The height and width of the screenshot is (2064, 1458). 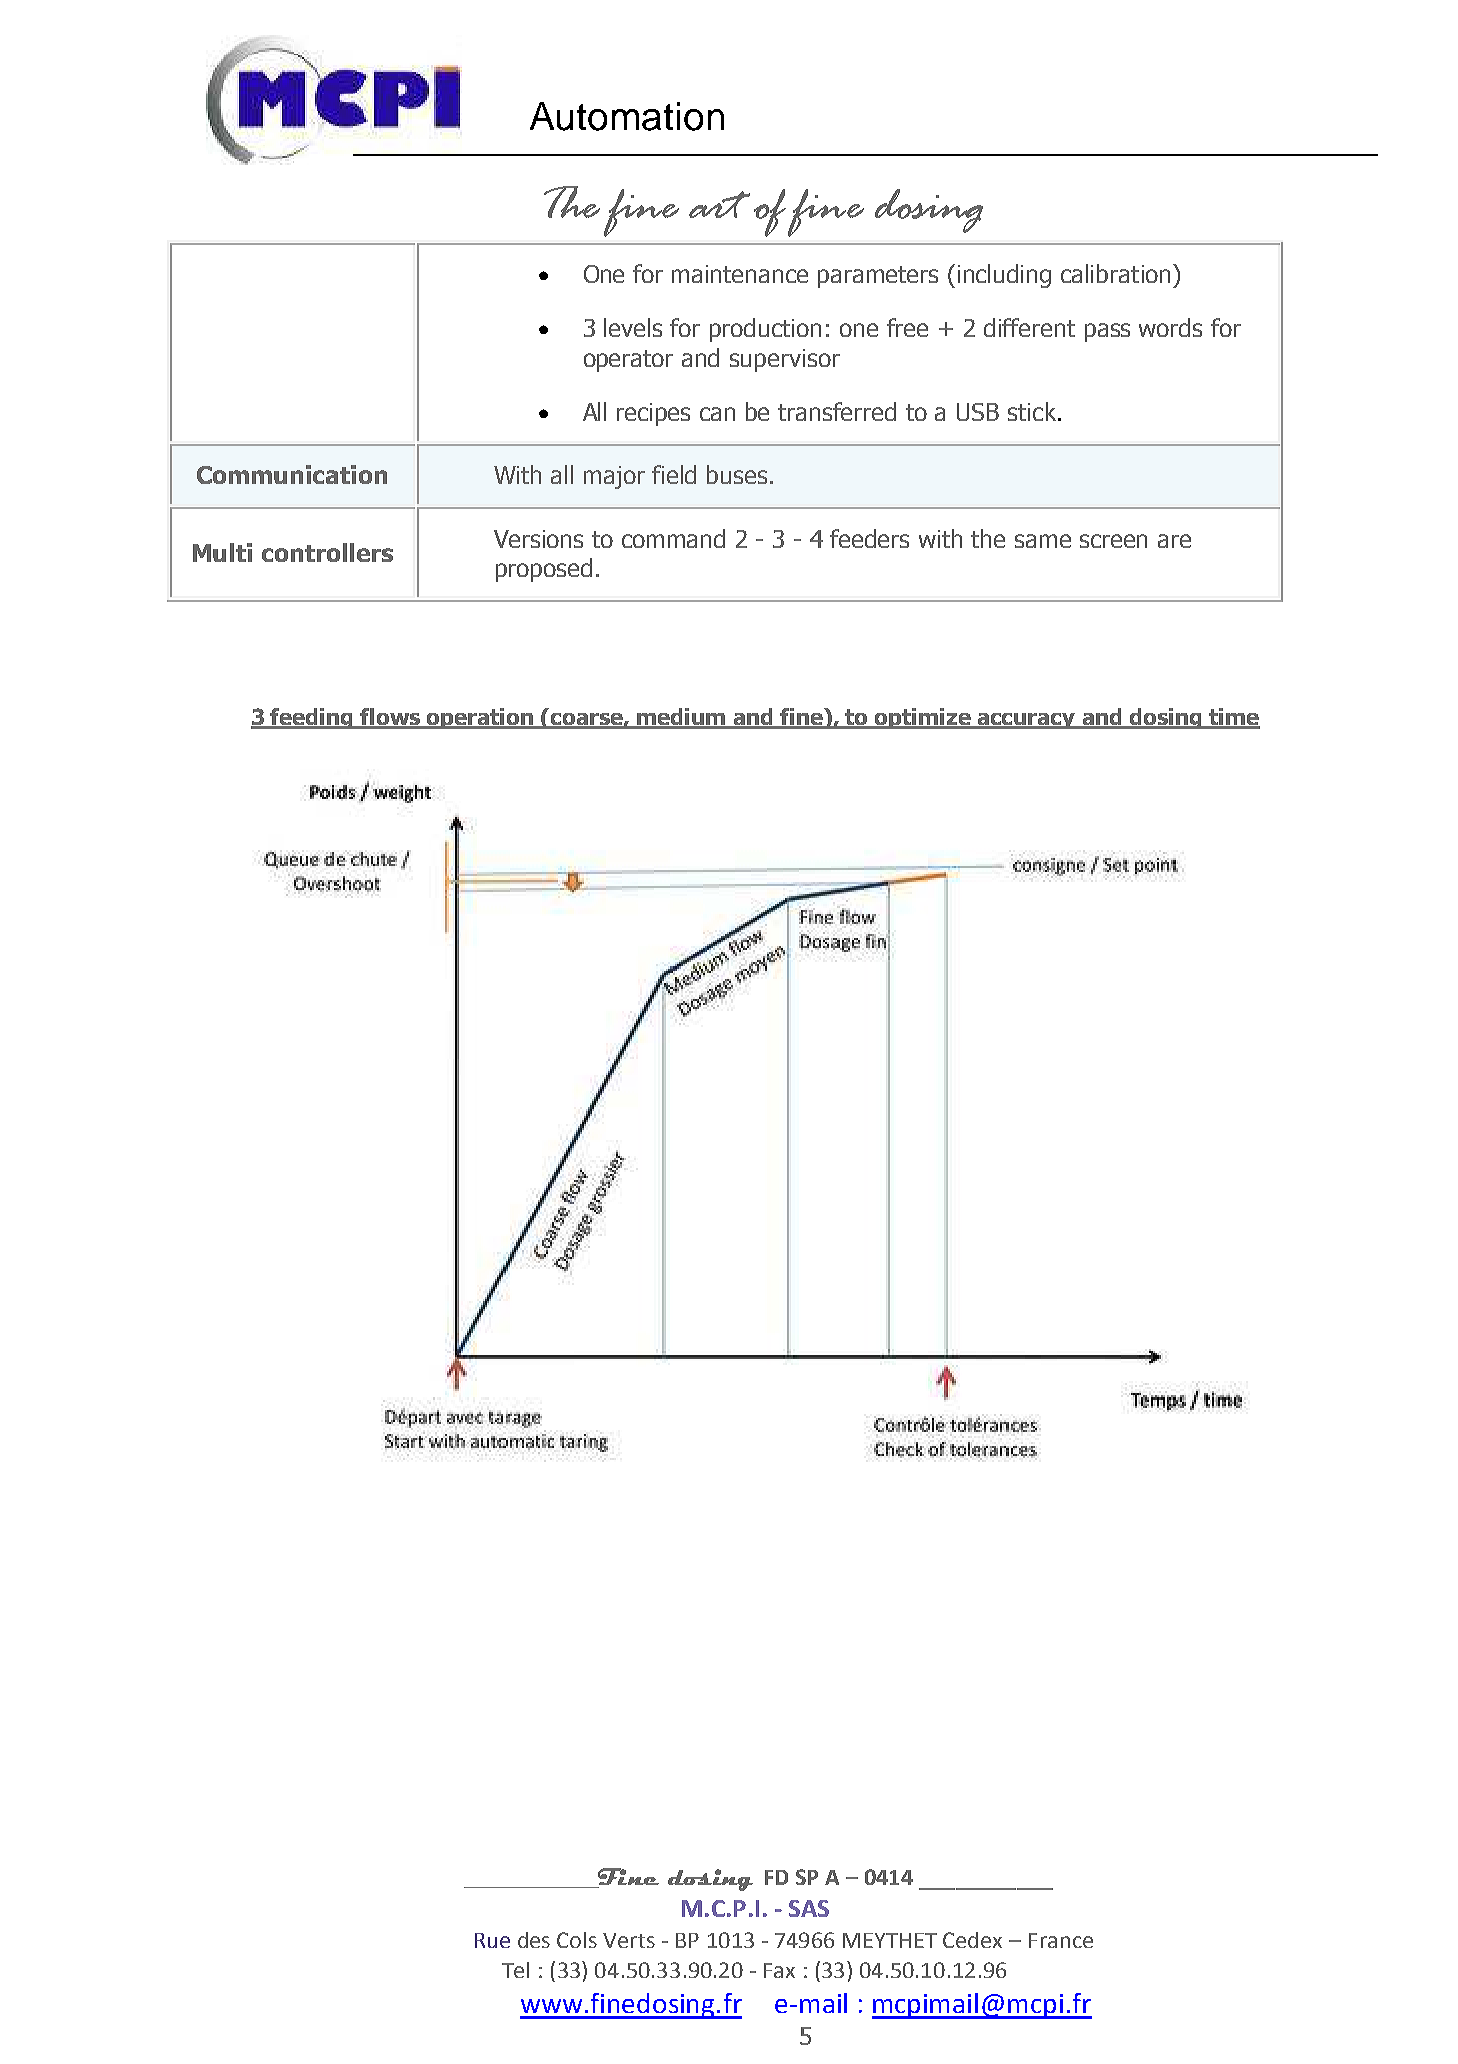 What do you see at coordinates (312, 718) in the screenshot?
I see `feeding` at bounding box center [312, 718].
